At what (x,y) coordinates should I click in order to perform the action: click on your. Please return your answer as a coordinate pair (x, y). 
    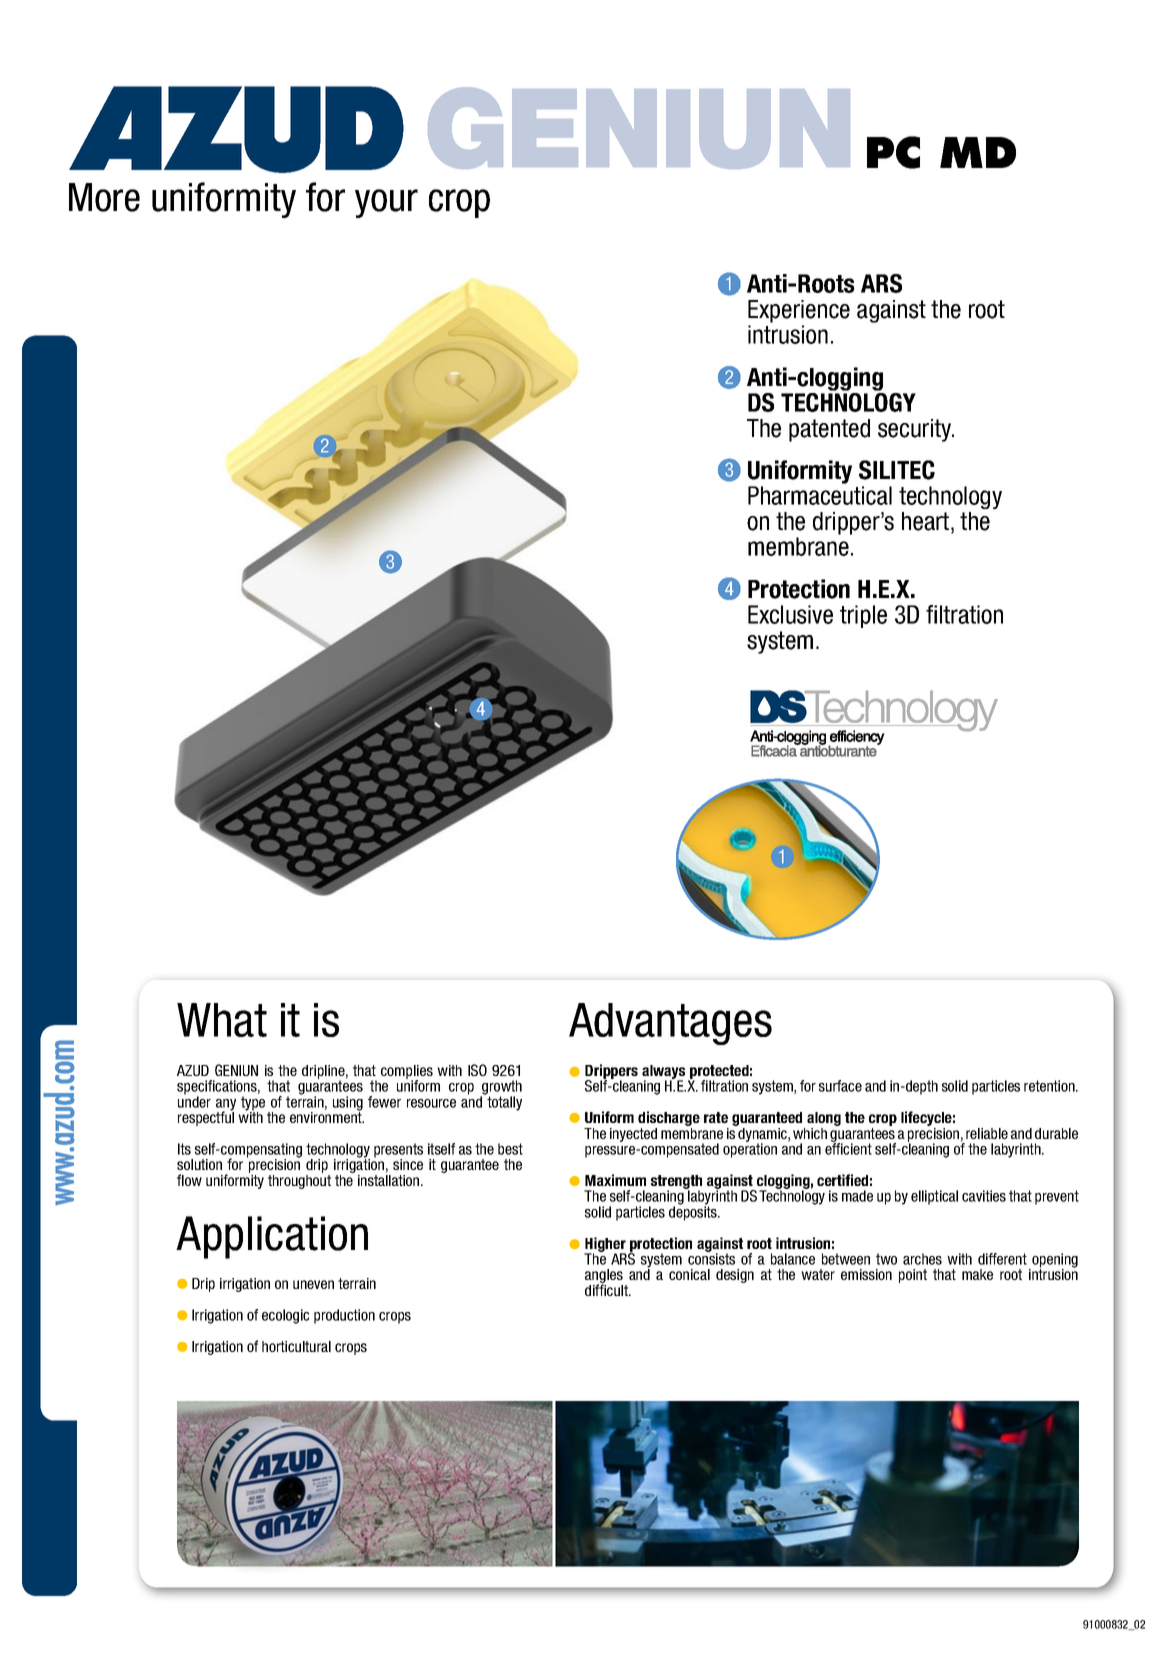
    Looking at the image, I should click on (386, 203).
